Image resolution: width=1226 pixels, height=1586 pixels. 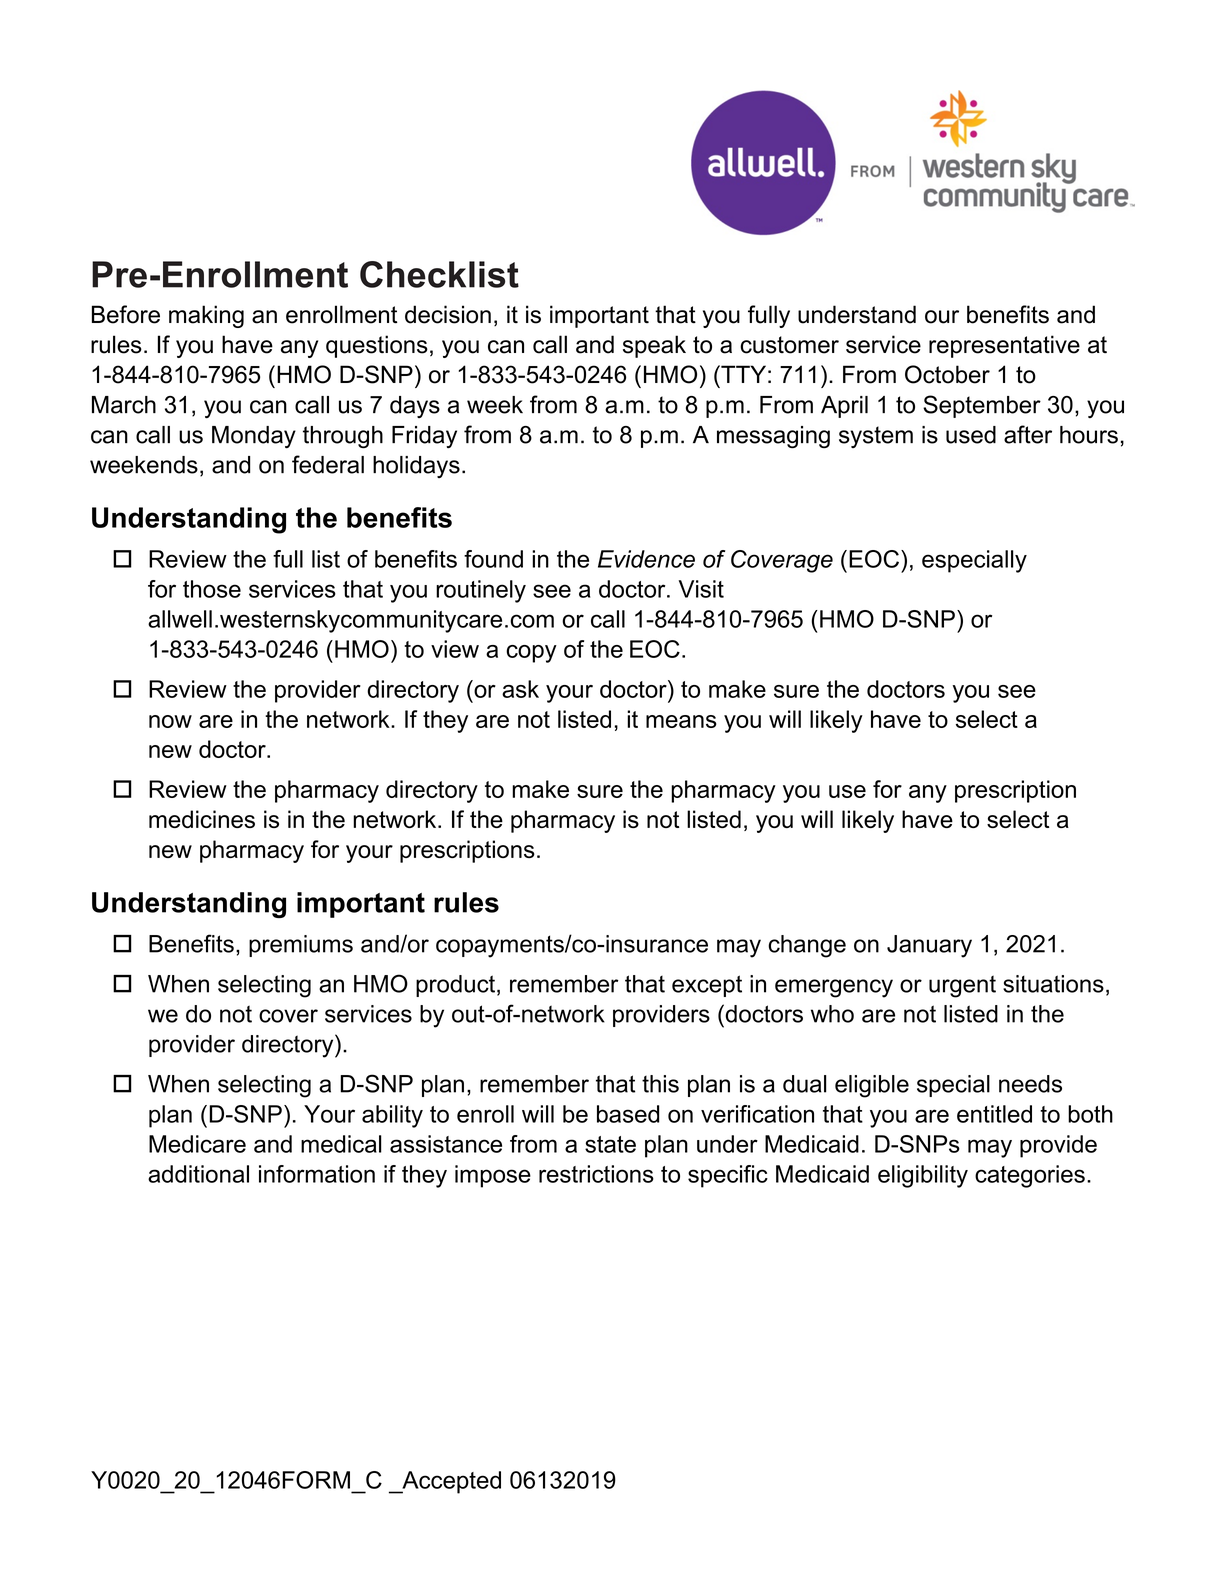 I want to click on making, so click(x=206, y=316).
